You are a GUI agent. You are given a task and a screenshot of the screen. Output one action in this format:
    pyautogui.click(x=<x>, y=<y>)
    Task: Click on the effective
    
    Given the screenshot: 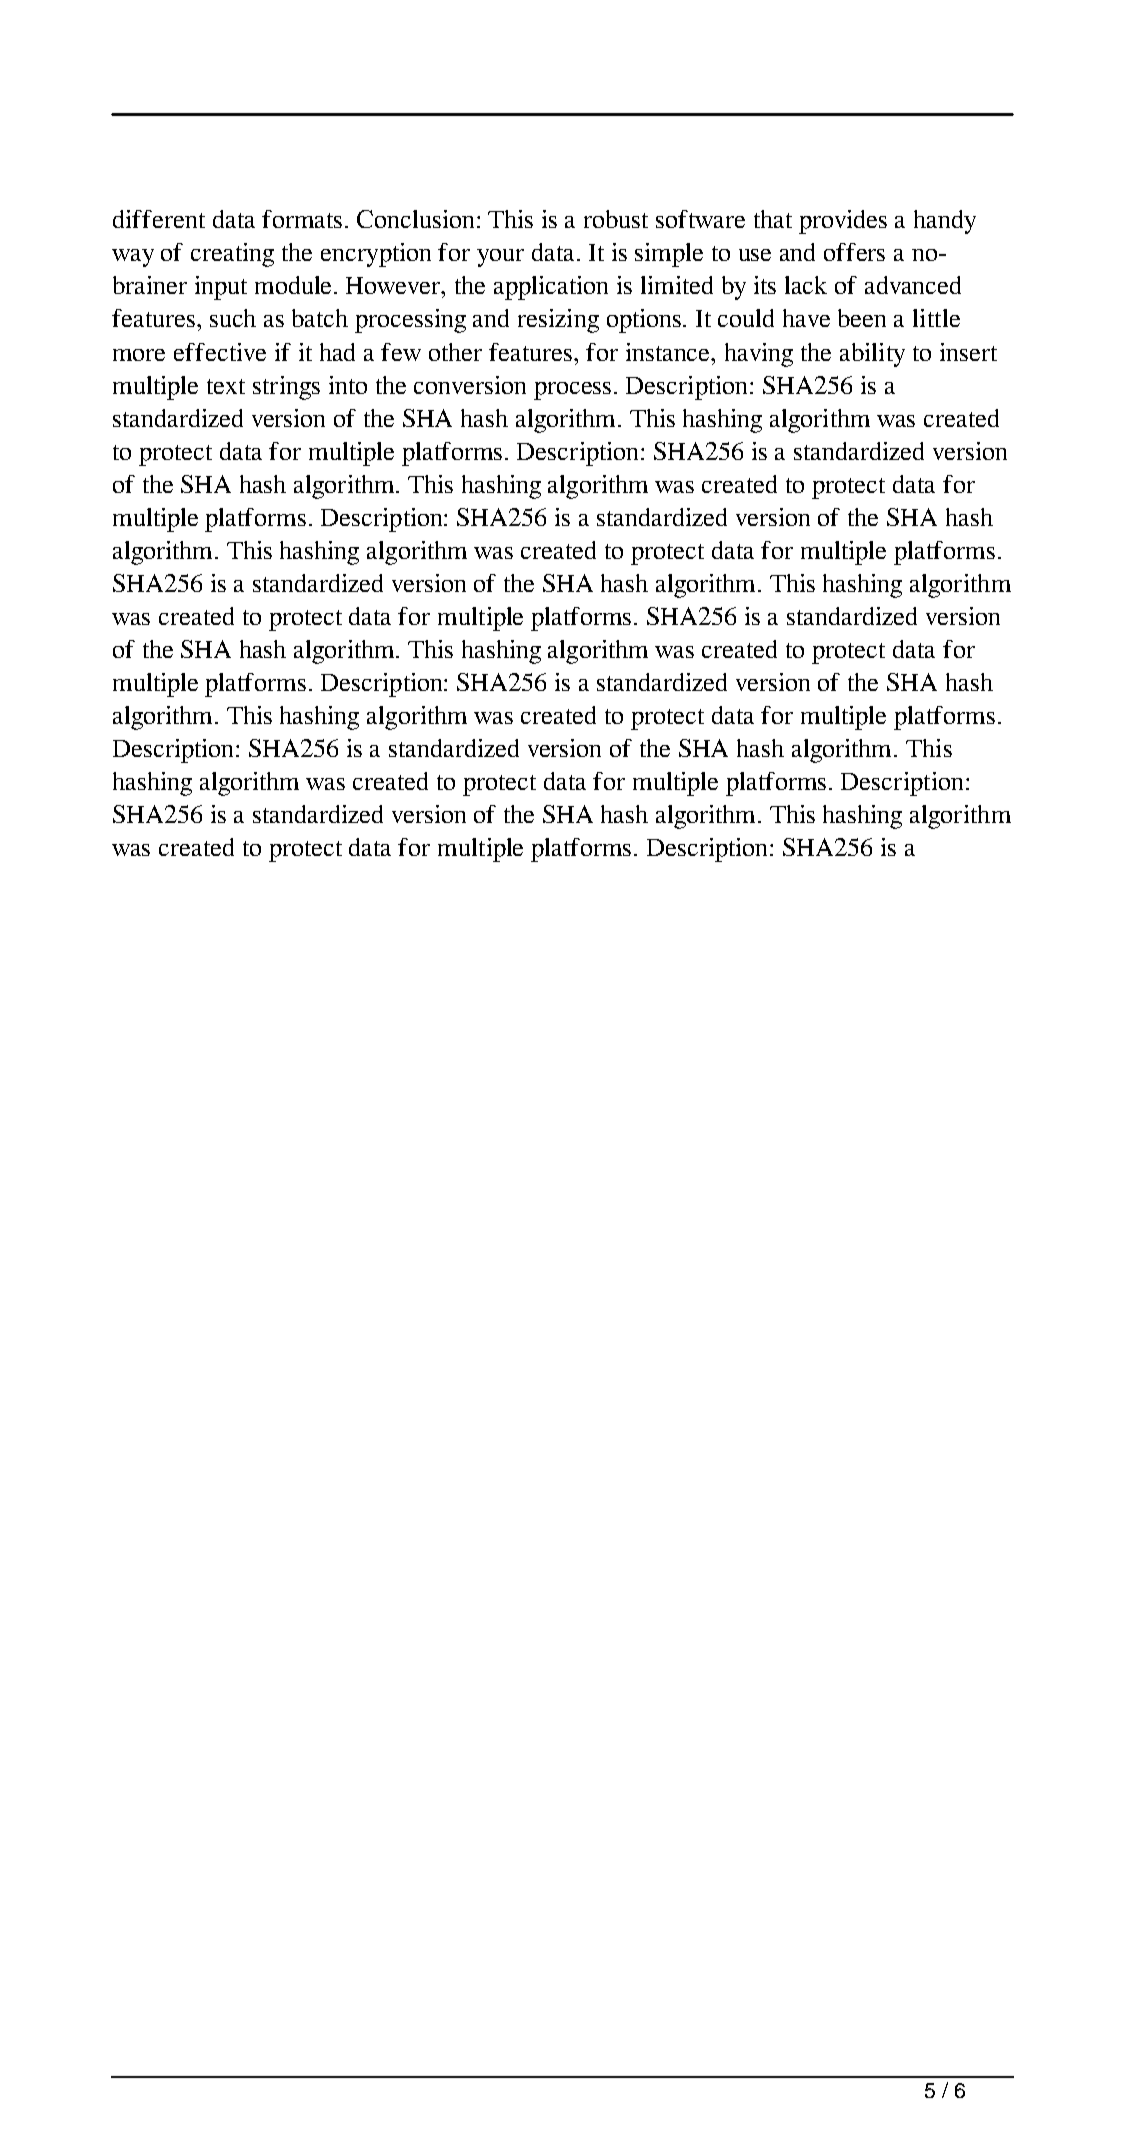 What is the action you would take?
    pyautogui.click(x=220, y=352)
